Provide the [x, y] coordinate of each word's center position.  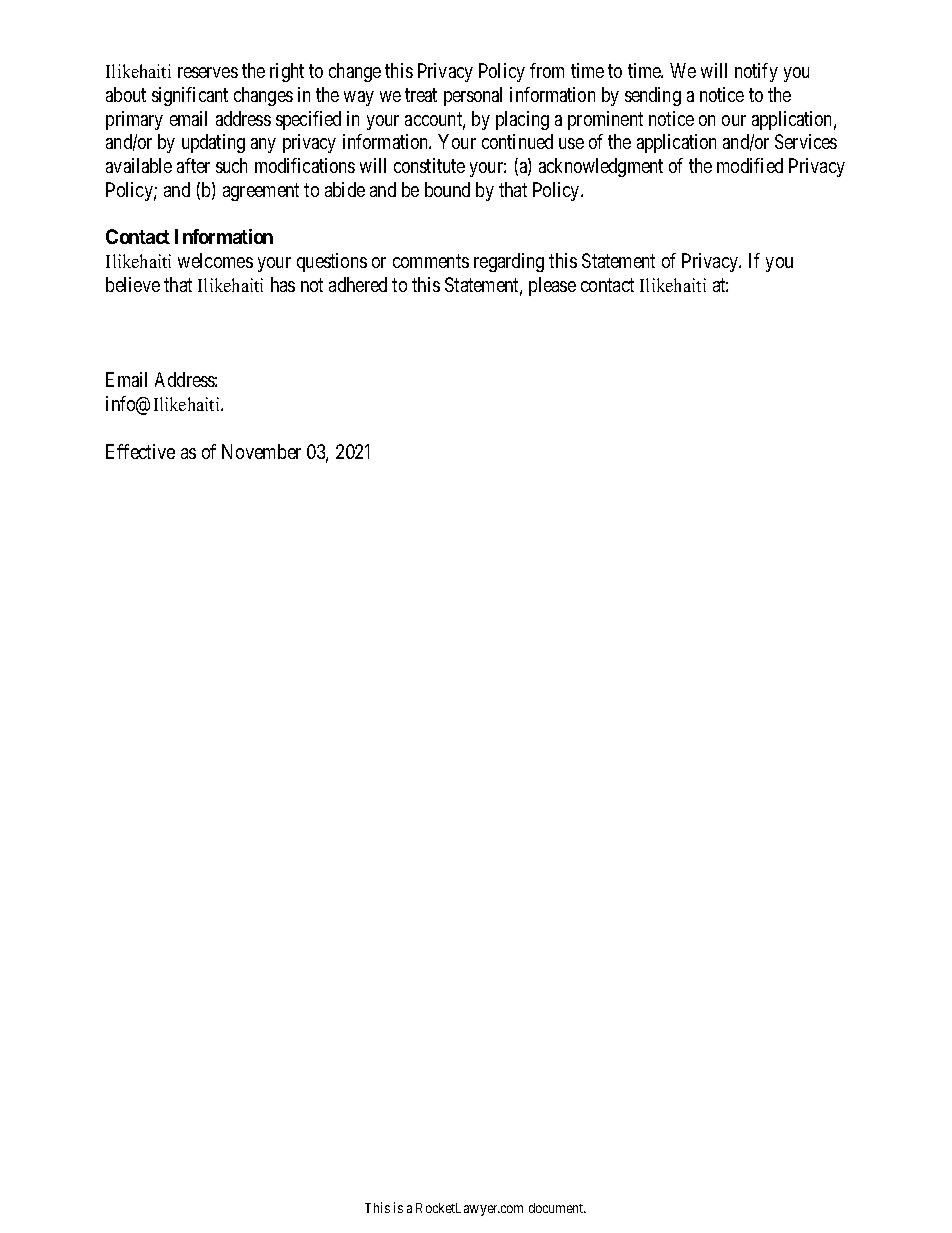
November [261, 451]
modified [750, 165]
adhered [358, 284]
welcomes [215, 260]
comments [431, 261]
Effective [140, 451]
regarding [509, 262]
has [283, 284]
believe [133, 284]
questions [332, 262]
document [557, 1208]
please [552, 286]
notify [756, 72]
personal [473, 96]
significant [190, 96]
